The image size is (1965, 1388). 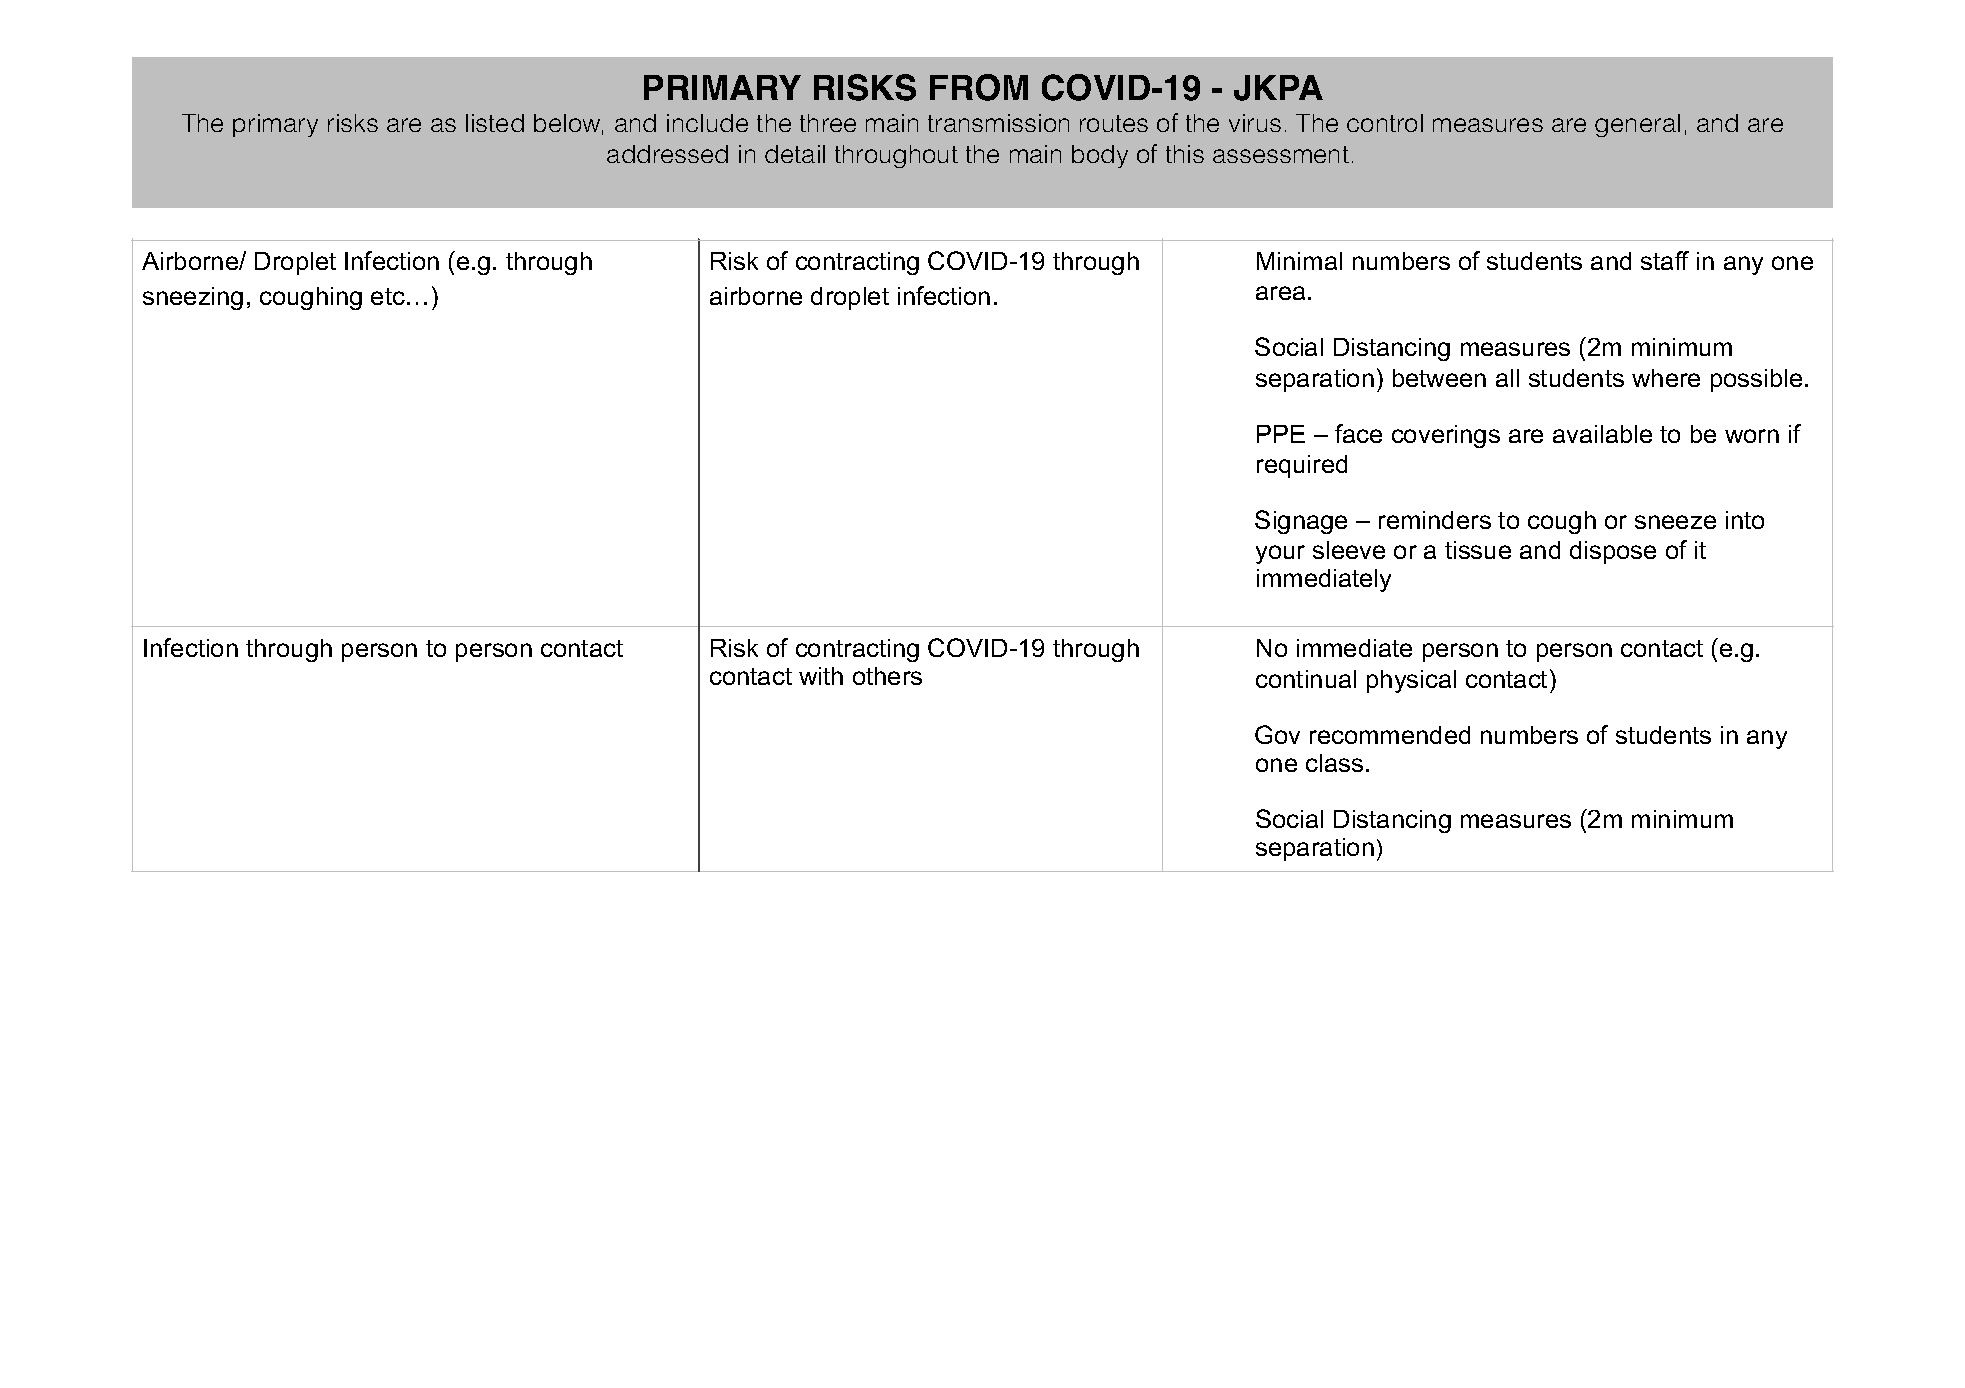 What do you see at coordinates (821, 676) in the screenshot?
I see `with` at bounding box center [821, 676].
